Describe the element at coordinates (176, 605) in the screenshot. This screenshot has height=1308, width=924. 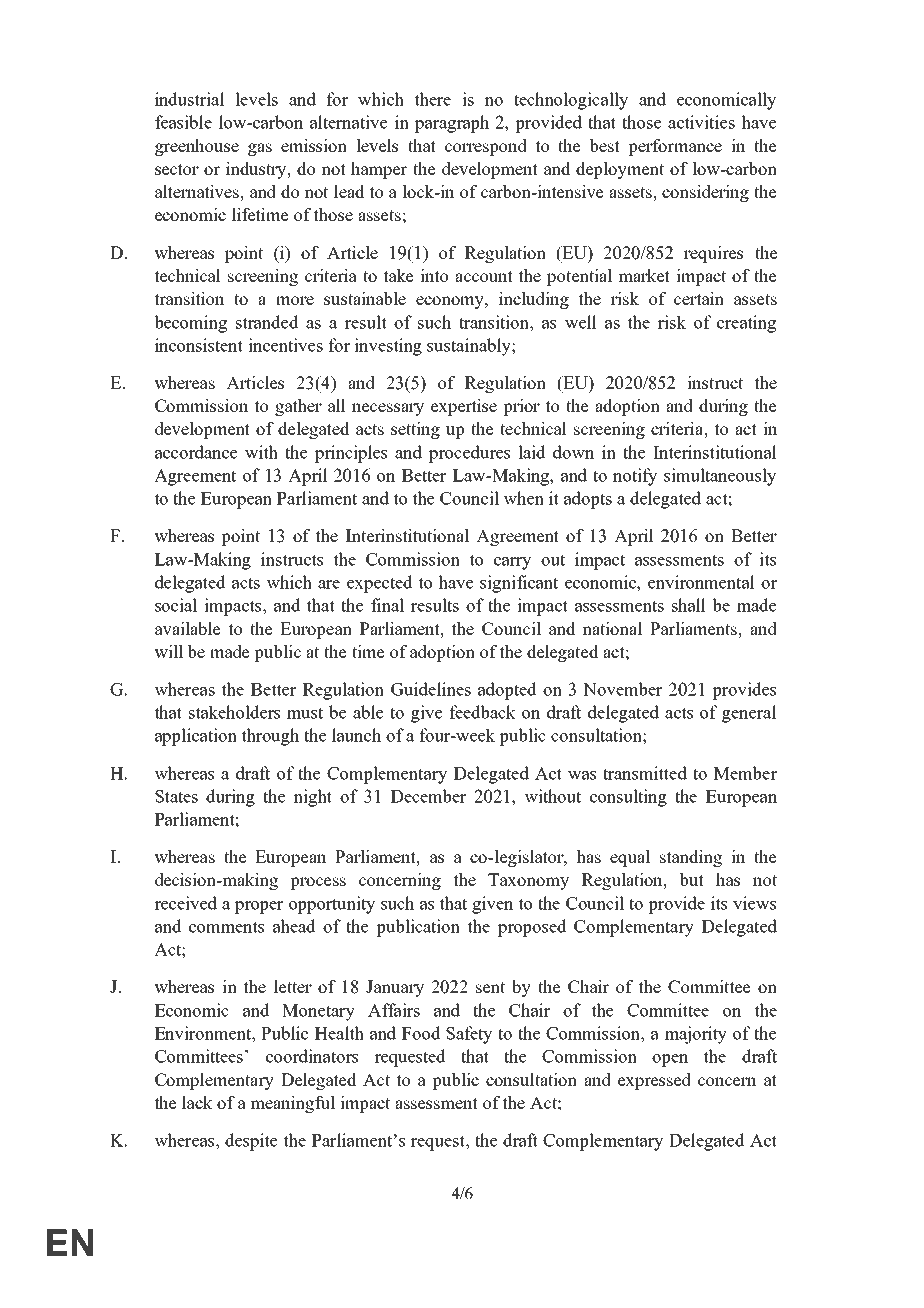
I see `social` at that location.
